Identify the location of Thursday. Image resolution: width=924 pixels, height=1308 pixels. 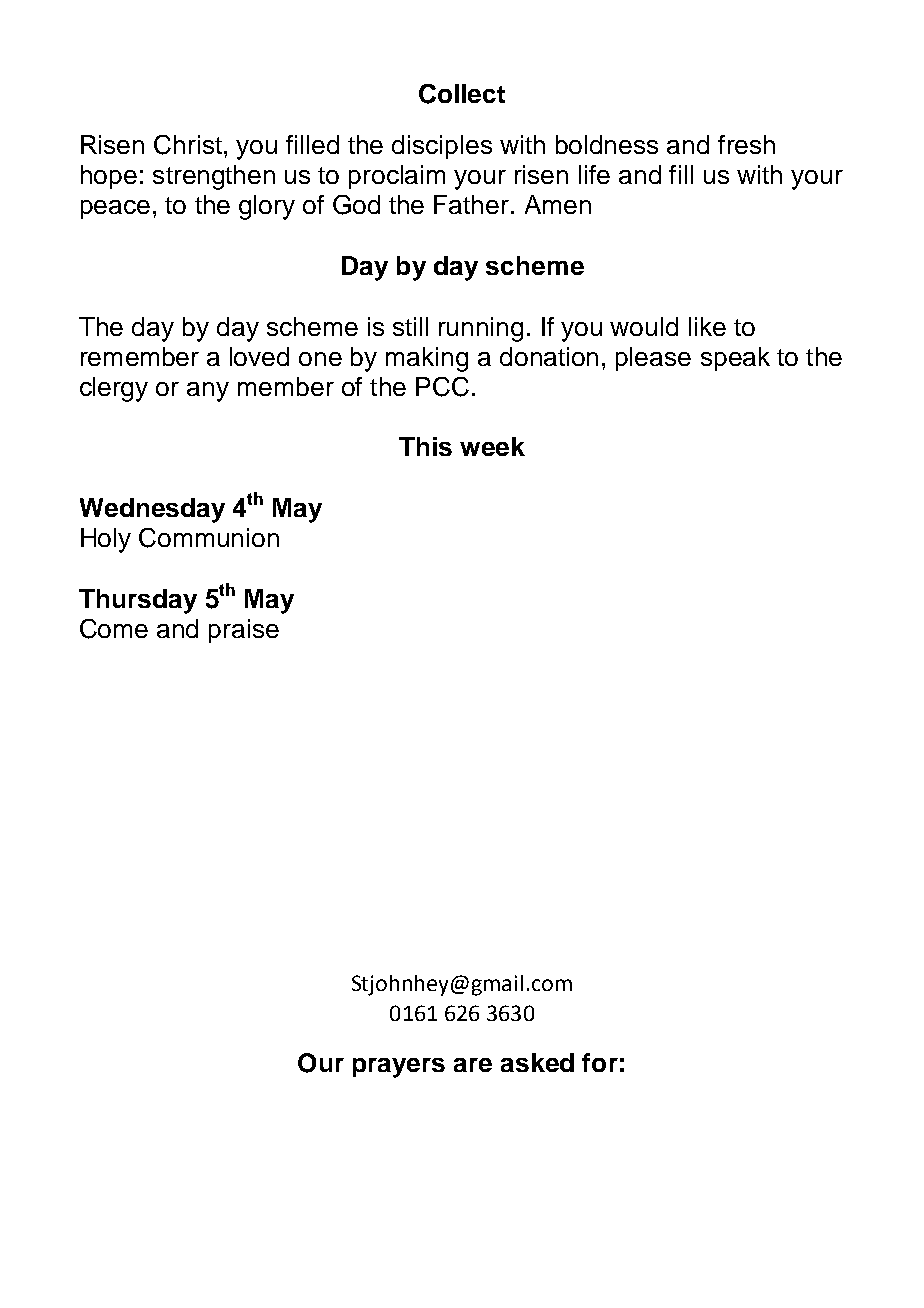
(138, 601).
